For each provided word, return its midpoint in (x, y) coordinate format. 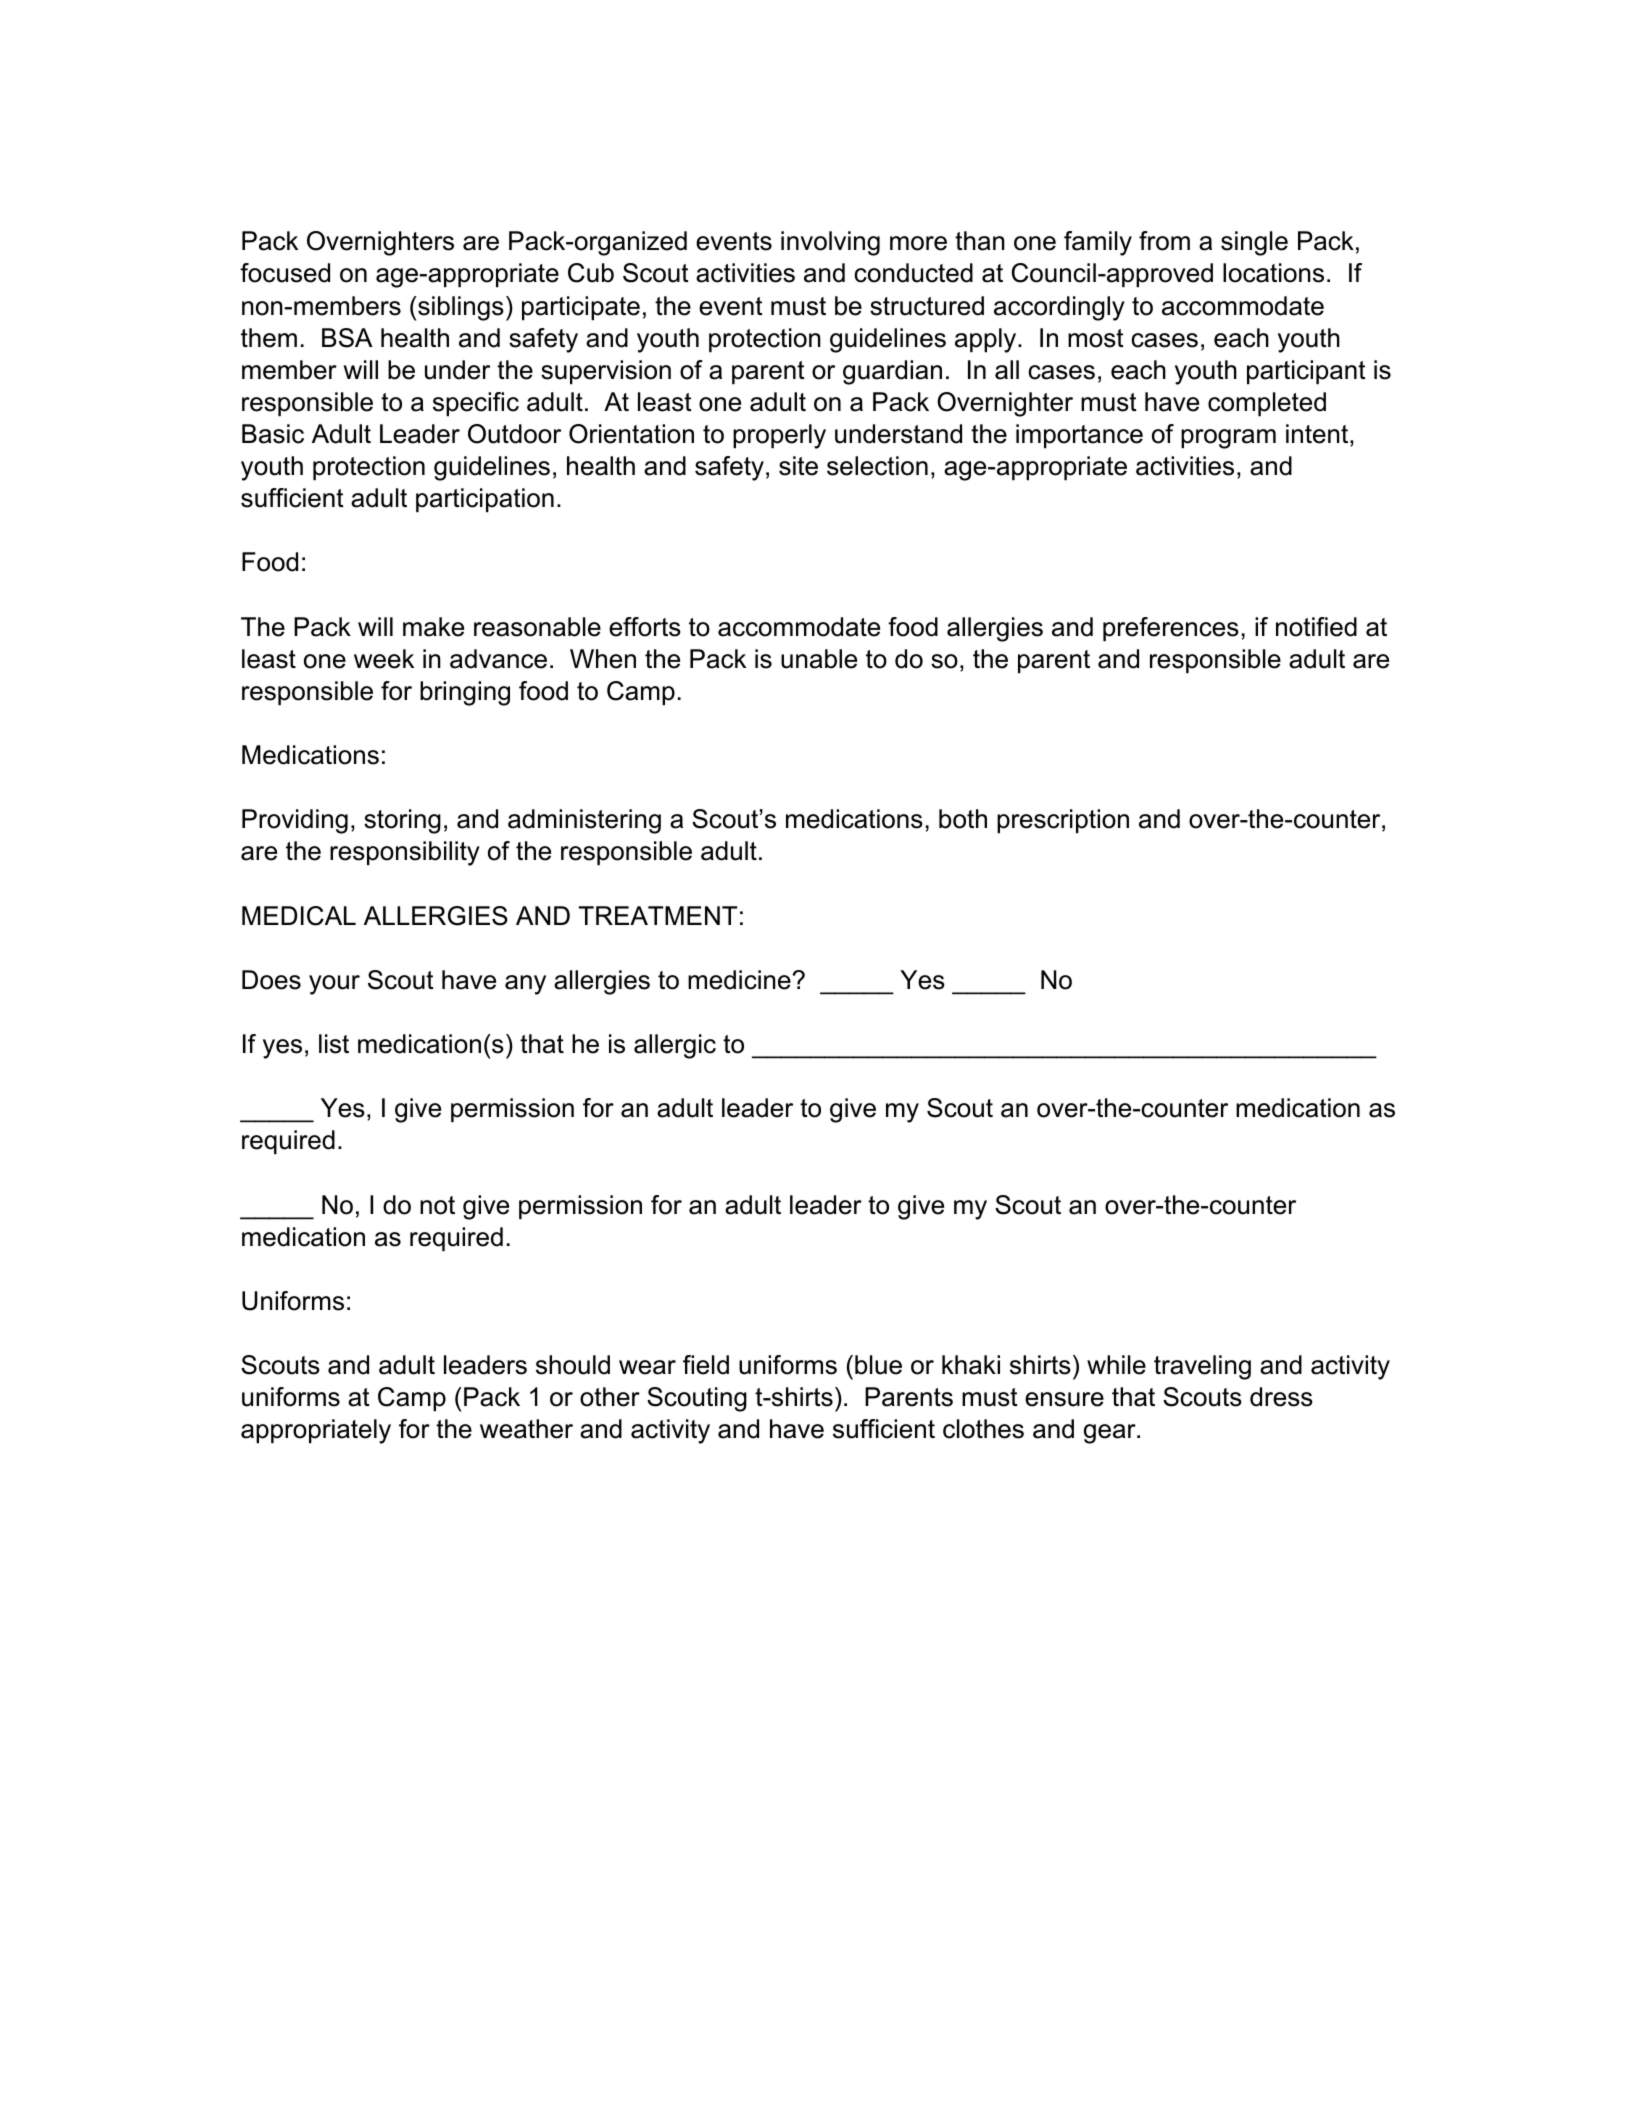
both (963, 819)
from (1164, 241)
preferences (1171, 629)
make (433, 627)
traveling (1202, 1367)
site (798, 466)
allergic (675, 1046)
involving (830, 243)
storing (402, 821)
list (334, 1044)
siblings (460, 308)
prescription (1063, 821)
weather (526, 1429)
